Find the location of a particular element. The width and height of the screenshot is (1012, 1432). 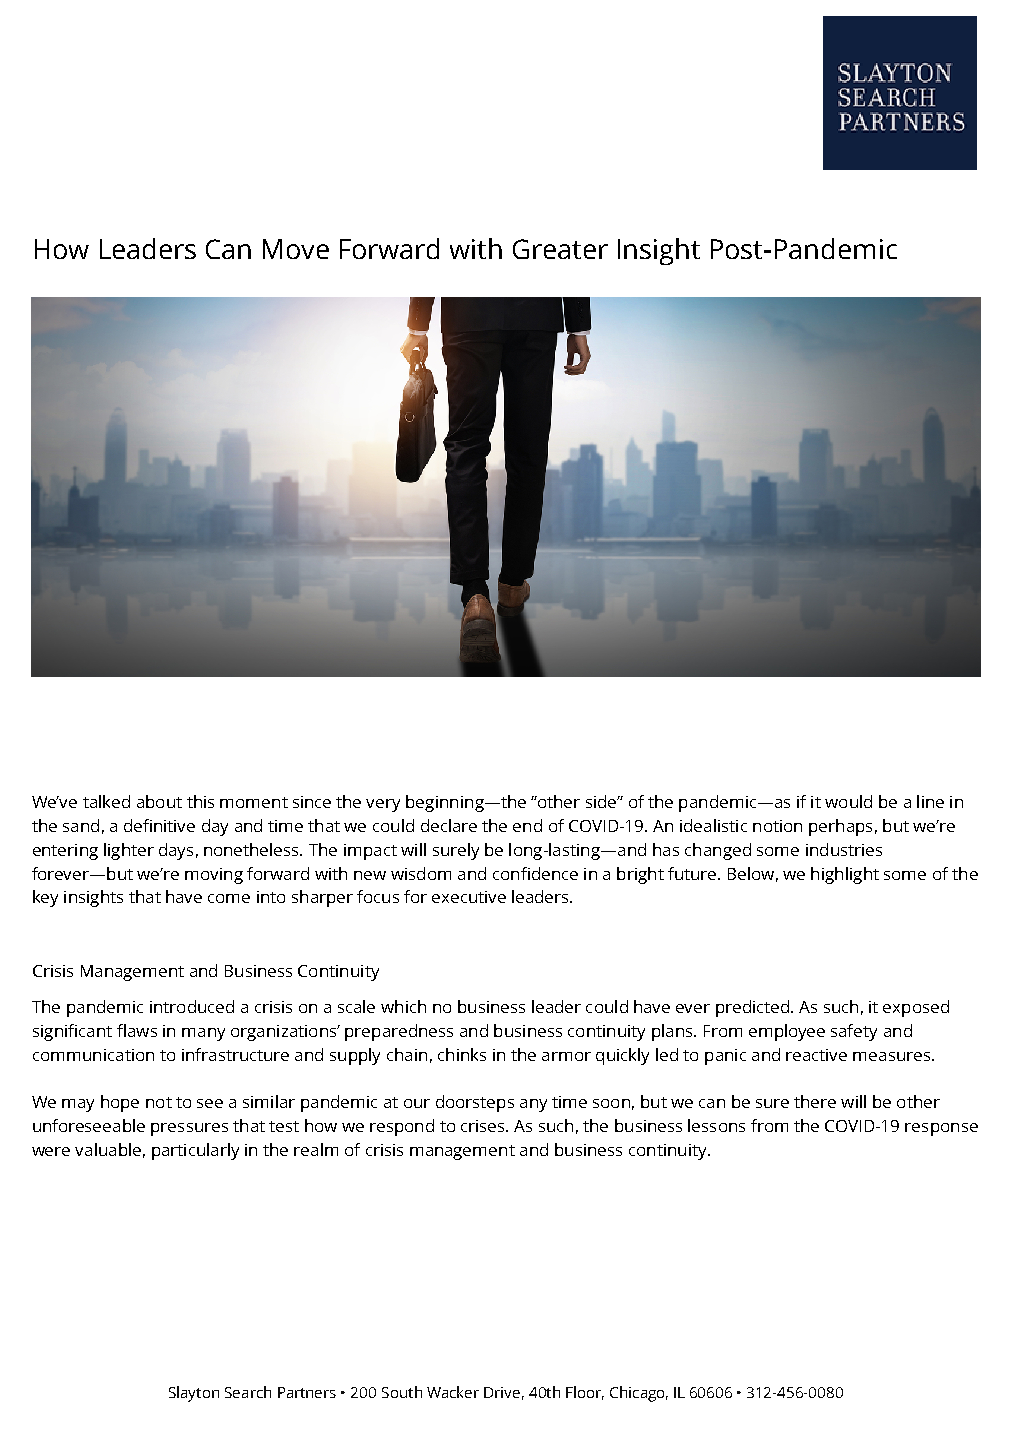

Floor is located at coordinates (585, 1393).
